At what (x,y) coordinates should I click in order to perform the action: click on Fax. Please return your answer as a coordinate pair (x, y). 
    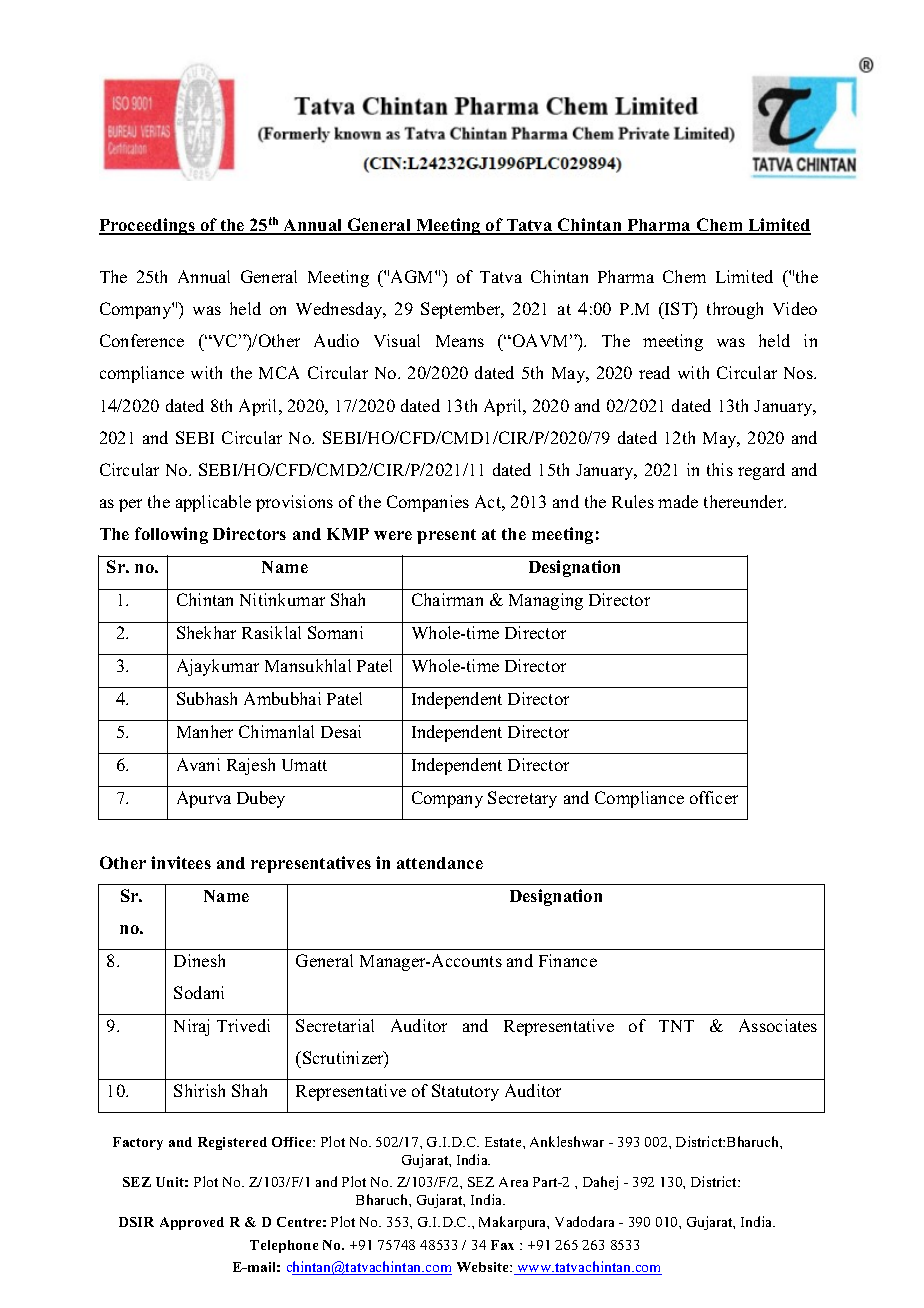
    Looking at the image, I should click on (502, 1245).
